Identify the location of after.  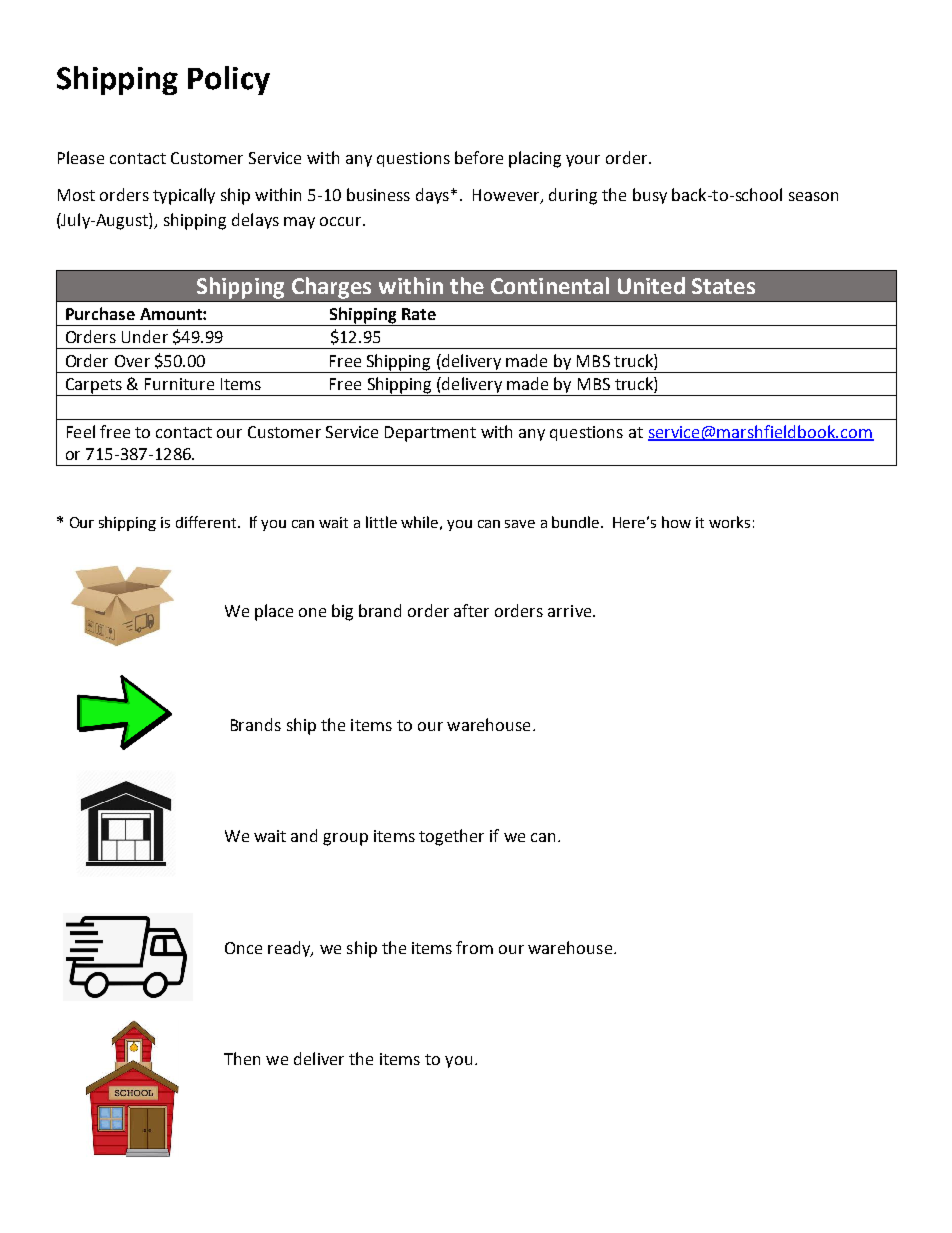
(471, 610).
